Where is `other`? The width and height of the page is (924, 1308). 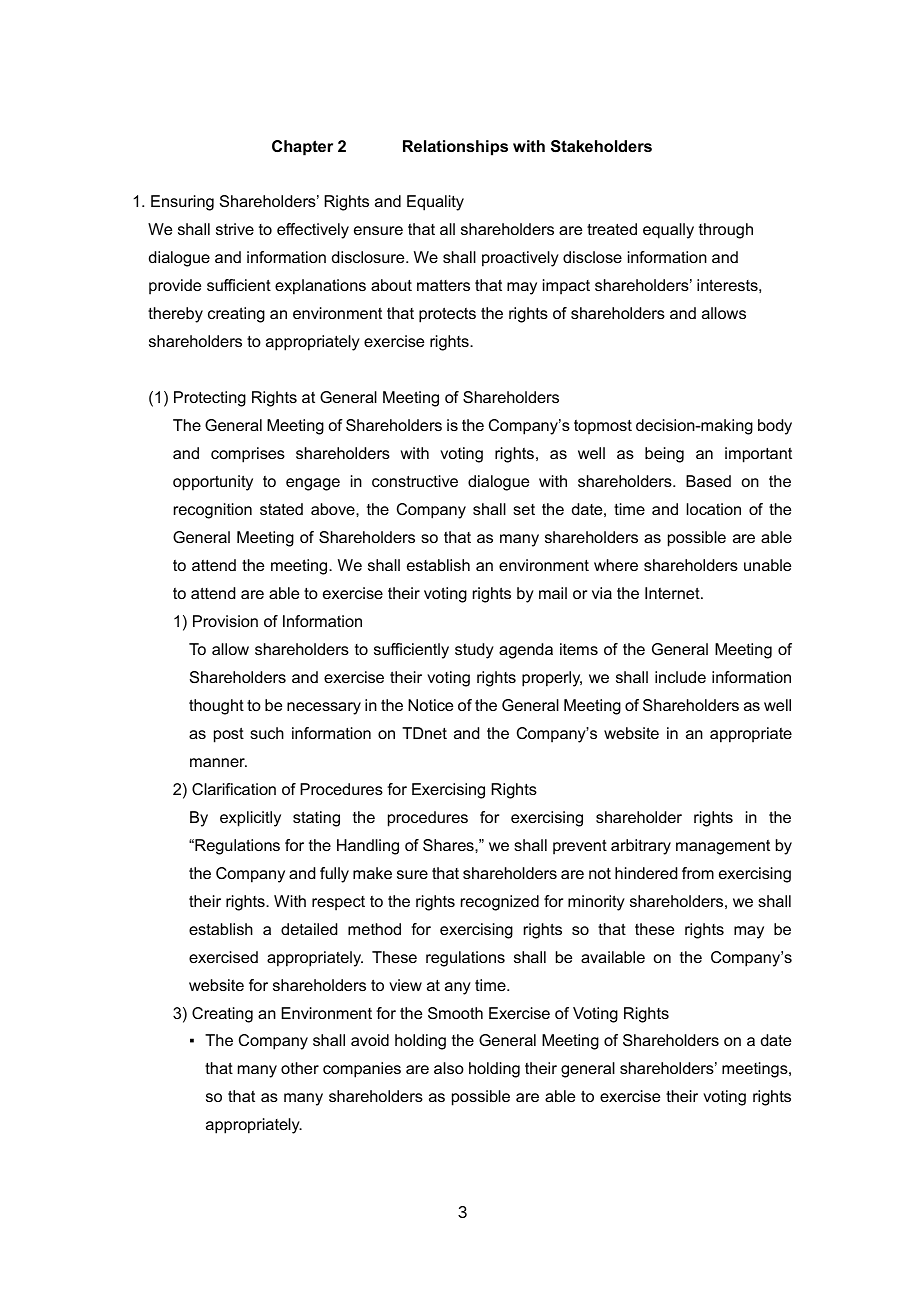
other is located at coordinates (300, 1068).
